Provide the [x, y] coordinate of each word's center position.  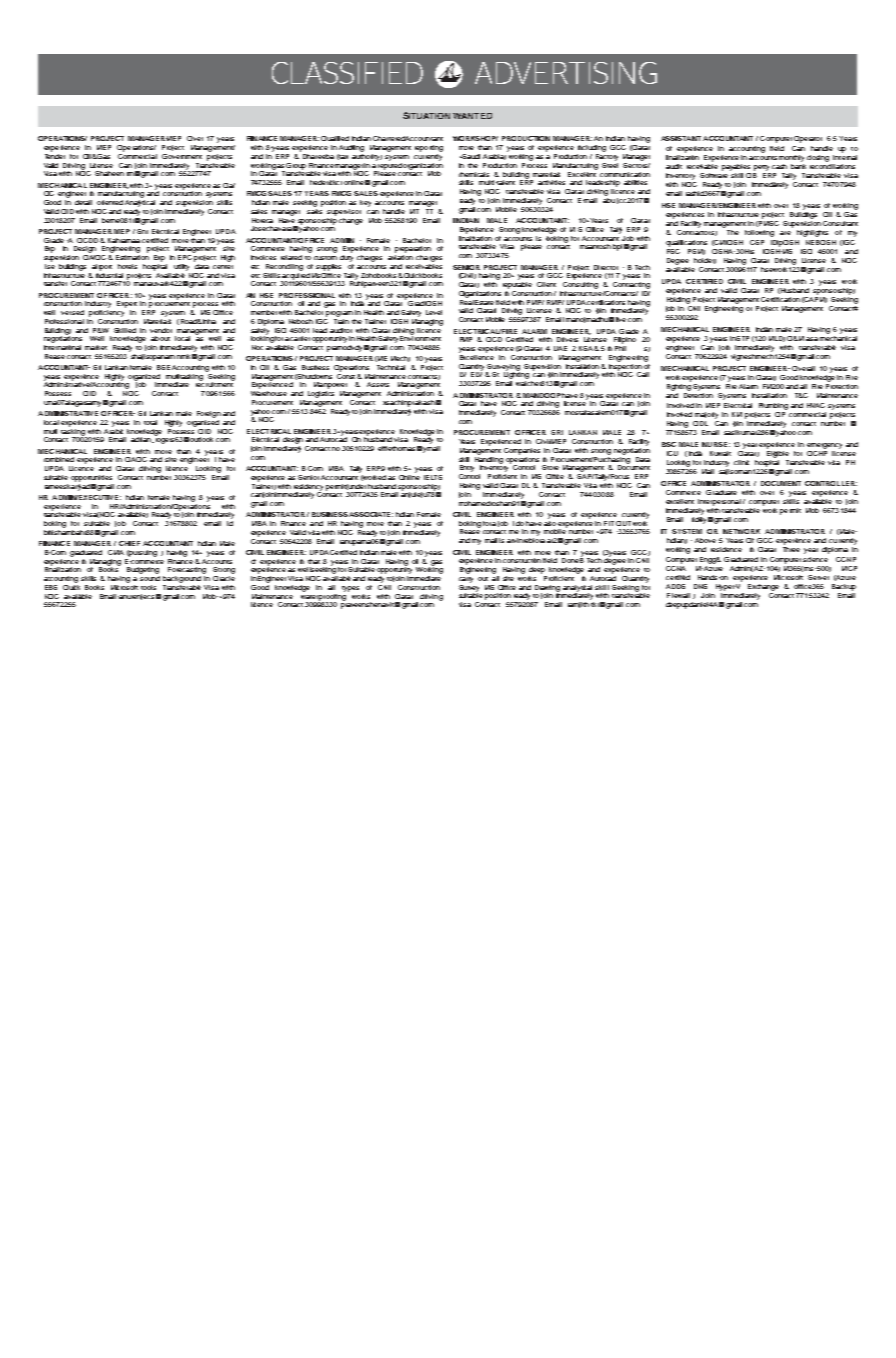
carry [466, 580]
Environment [420, 337]
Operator [808, 139]
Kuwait [720, 453]
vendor [161, 330]
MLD [777, 339]
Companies [522, 451]
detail [83, 202]
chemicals [474, 174]
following [759, 233]
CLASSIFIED [347, 73]
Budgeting [143, 570]
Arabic [113, 430]
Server [818, 577]
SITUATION [426, 115]
